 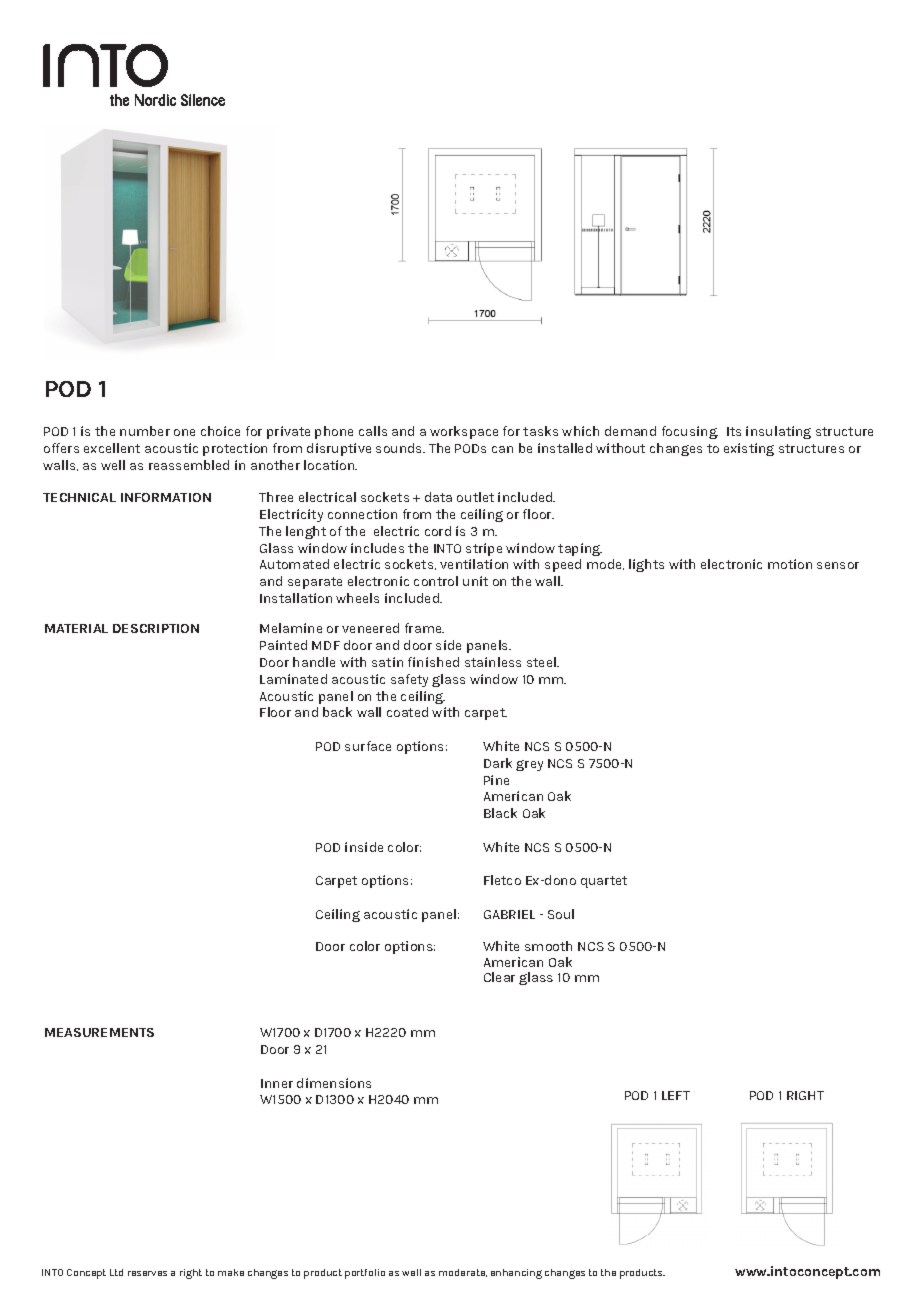 I want to click on existing, so click(x=749, y=449).
